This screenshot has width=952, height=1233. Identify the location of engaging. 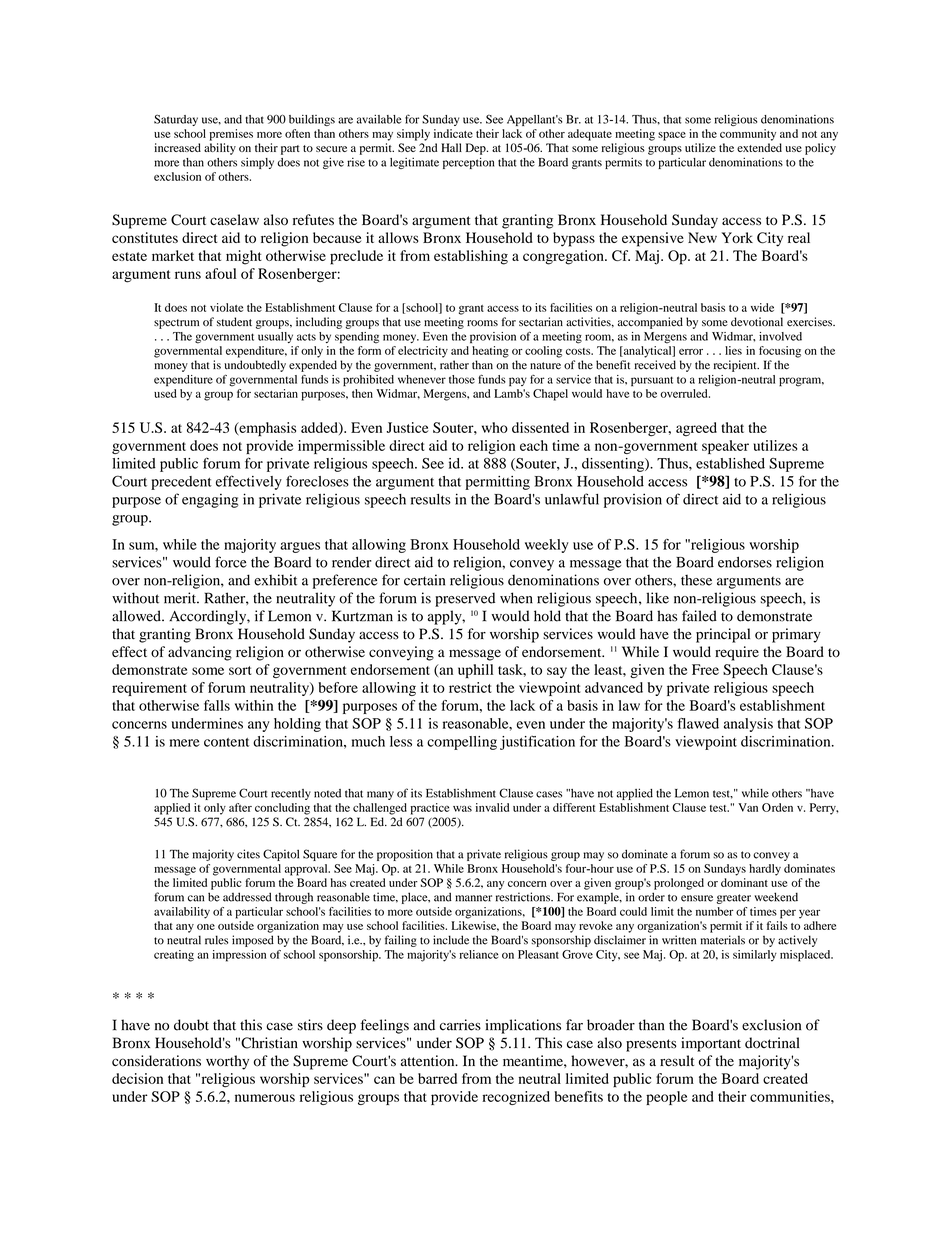
(210, 501).
